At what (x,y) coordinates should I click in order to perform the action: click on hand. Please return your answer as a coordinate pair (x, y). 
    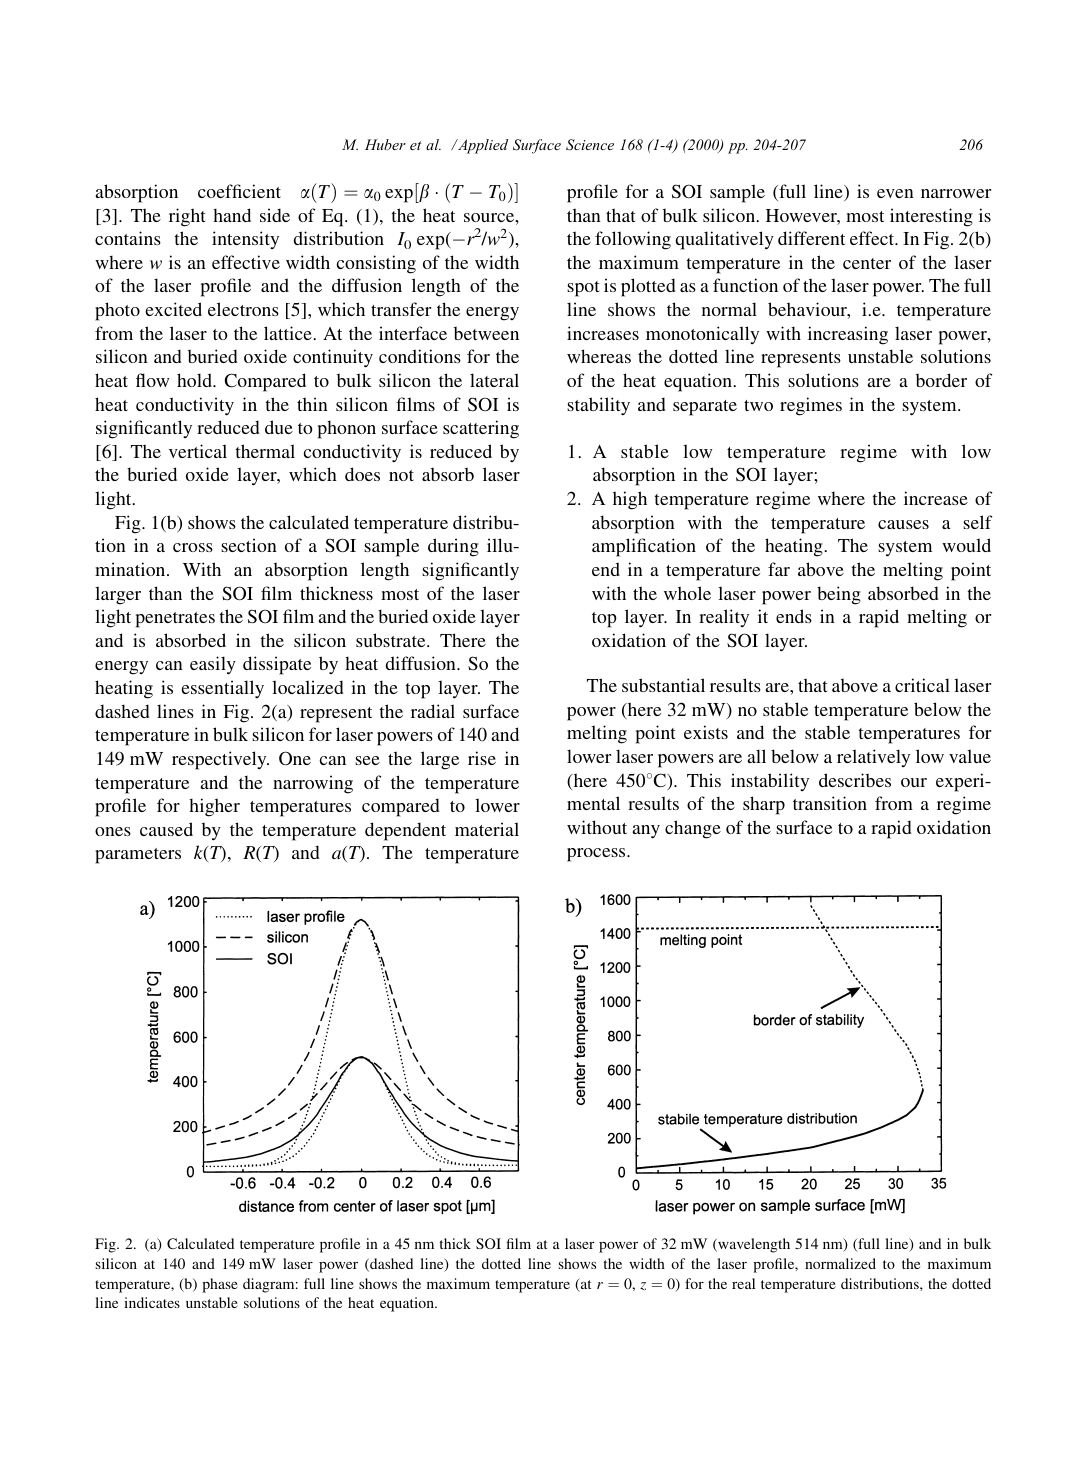
    Looking at the image, I should click on (232, 215).
